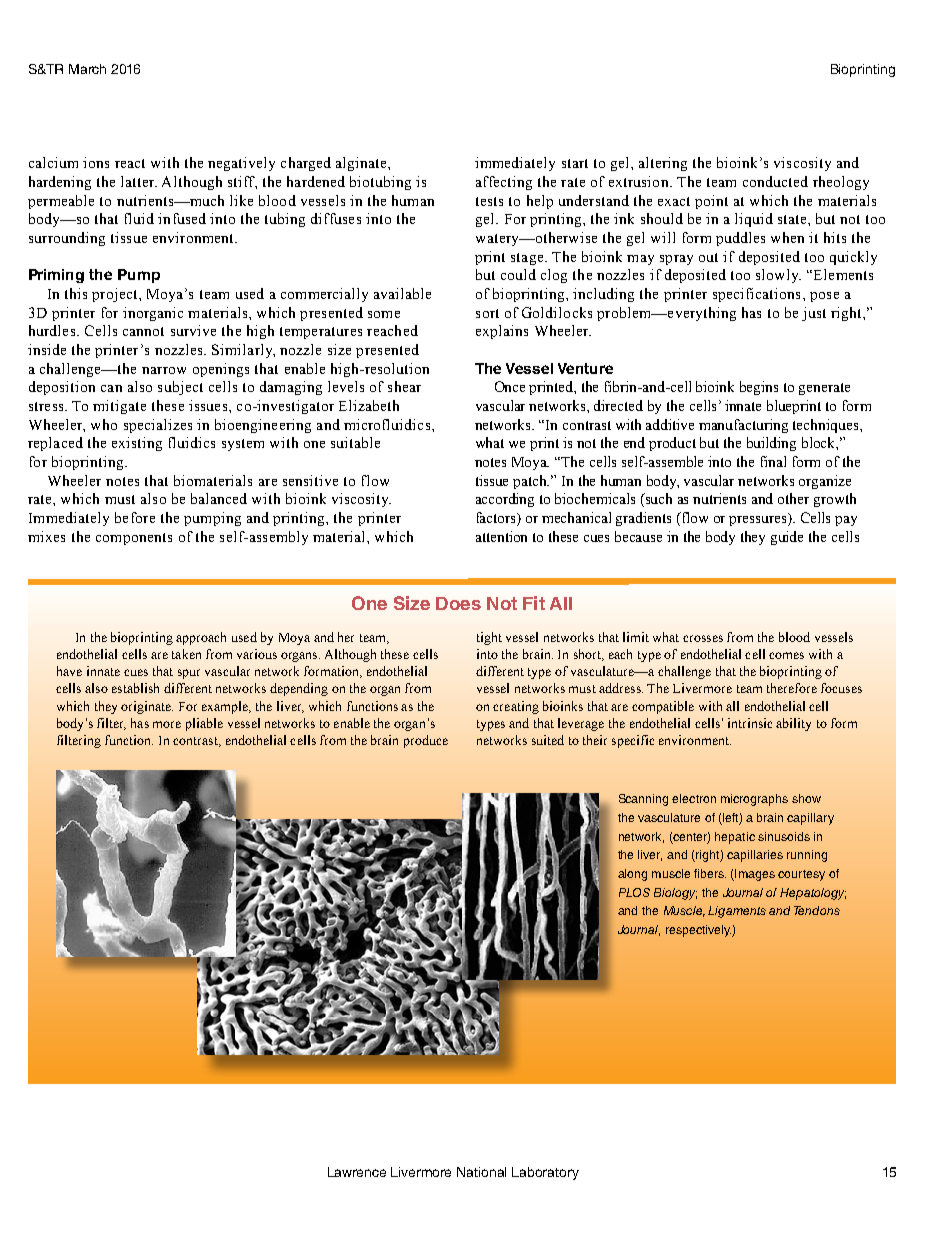 The height and width of the image is (1233, 952). I want to click on Laboratory, so click(545, 1173).
